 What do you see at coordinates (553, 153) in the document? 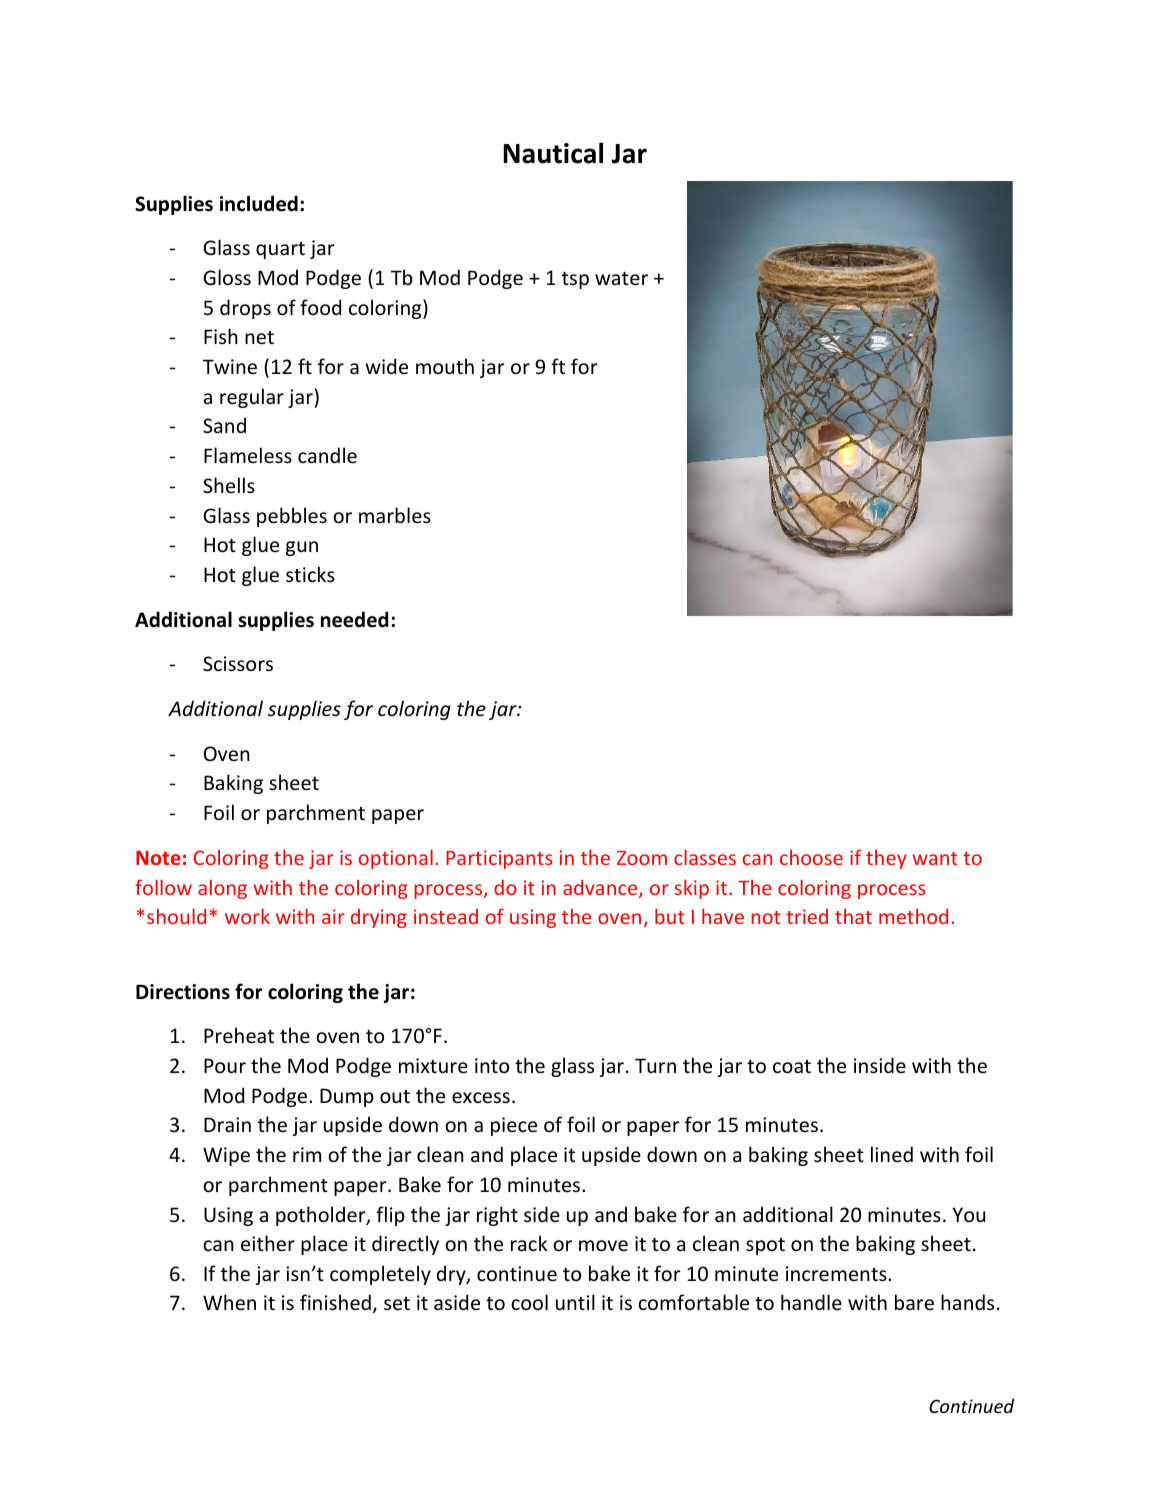
I see `Nautical` at bounding box center [553, 153].
